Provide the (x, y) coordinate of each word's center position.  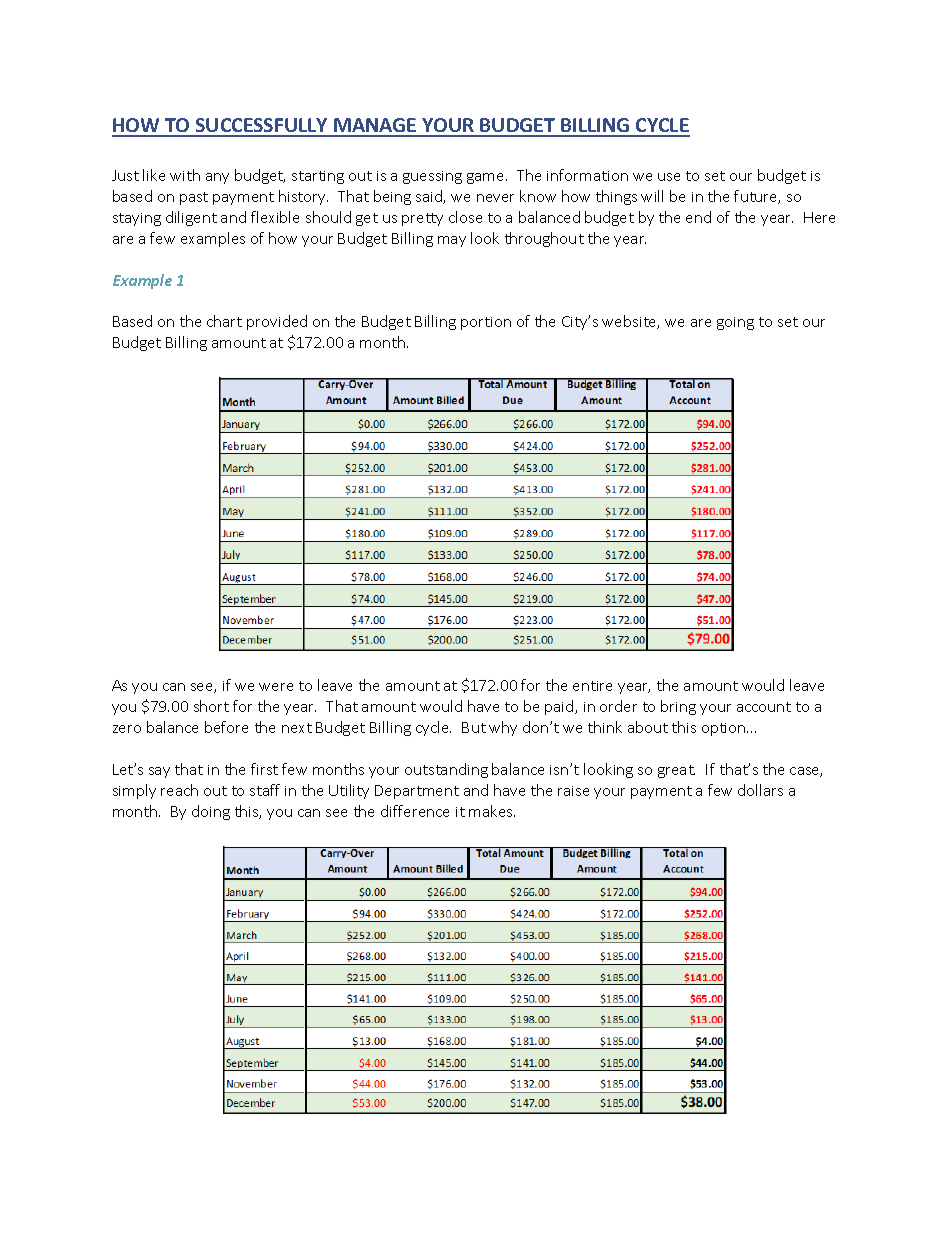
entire (592, 686)
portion (486, 323)
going (735, 323)
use (669, 177)
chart (224, 321)
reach (179, 790)
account (764, 707)
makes (492, 811)
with (185, 175)
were (276, 687)
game (487, 178)
